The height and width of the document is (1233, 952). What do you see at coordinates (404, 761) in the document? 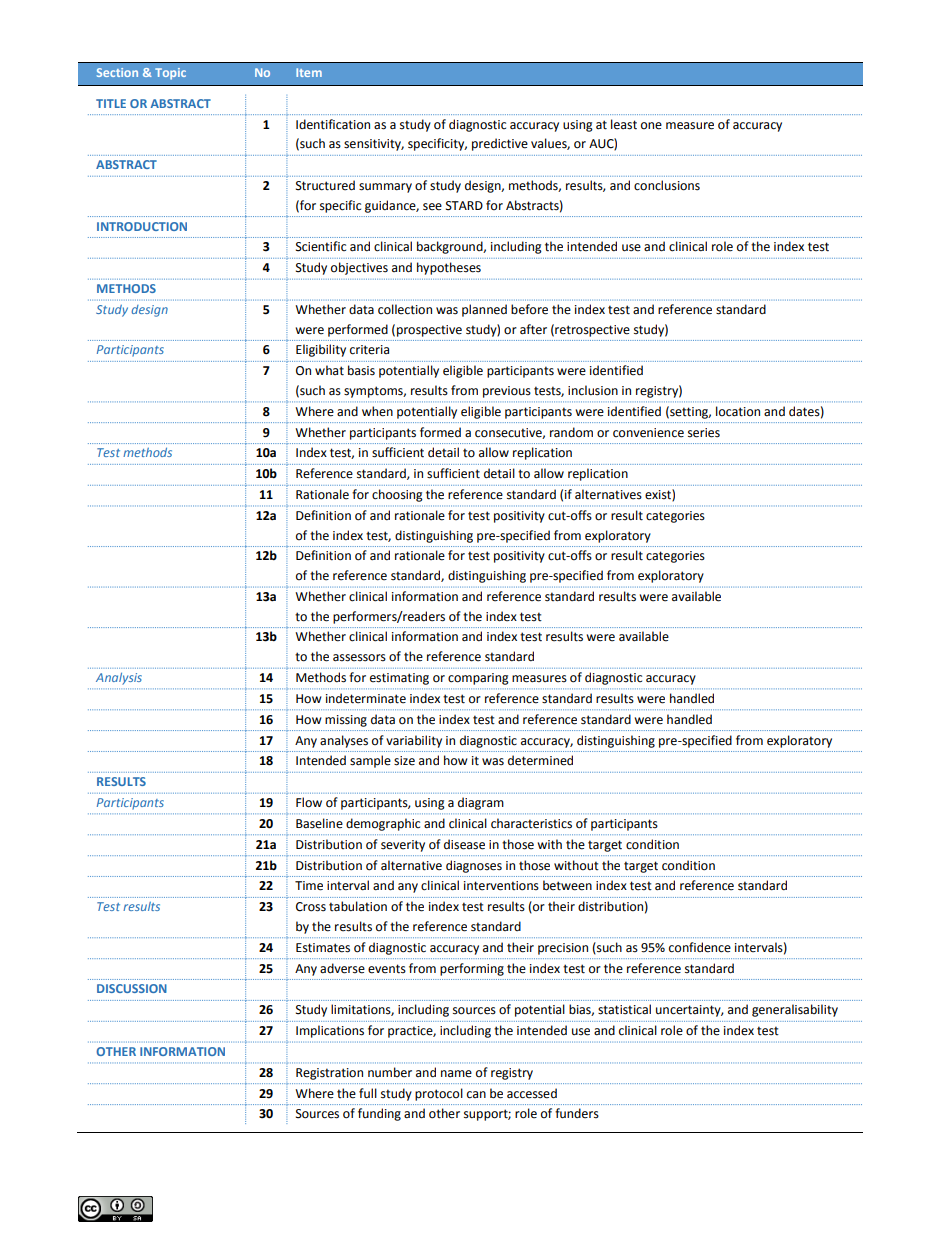
I see `size` at bounding box center [404, 761].
